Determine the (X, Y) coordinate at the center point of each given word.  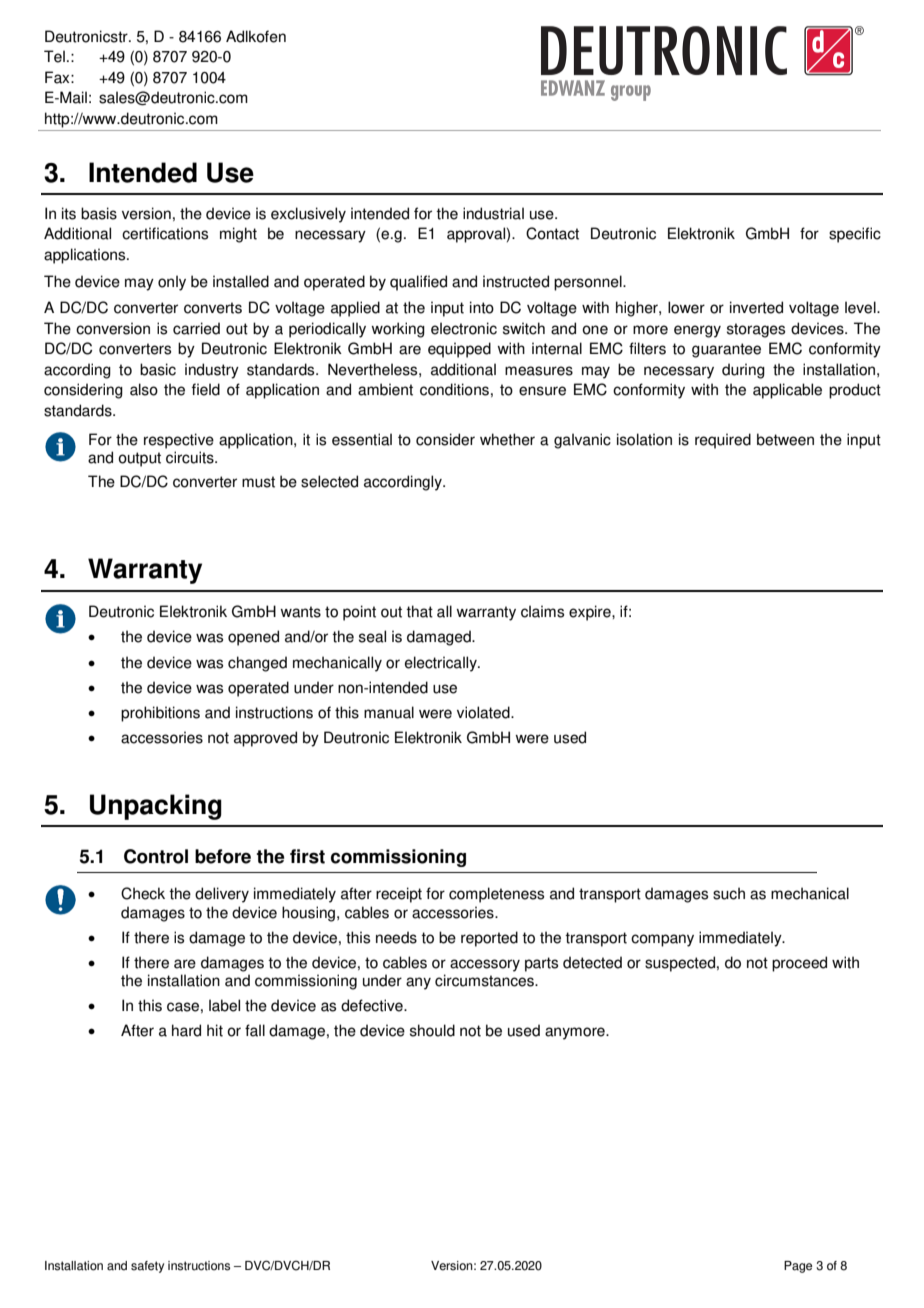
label (224, 1005)
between (785, 439)
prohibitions (160, 714)
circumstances (485, 980)
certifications (165, 233)
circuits (191, 457)
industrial (493, 213)
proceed (799, 964)
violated (484, 712)
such (729, 893)
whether (507, 439)
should (432, 1030)
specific (855, 235)
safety (147, 1267)
